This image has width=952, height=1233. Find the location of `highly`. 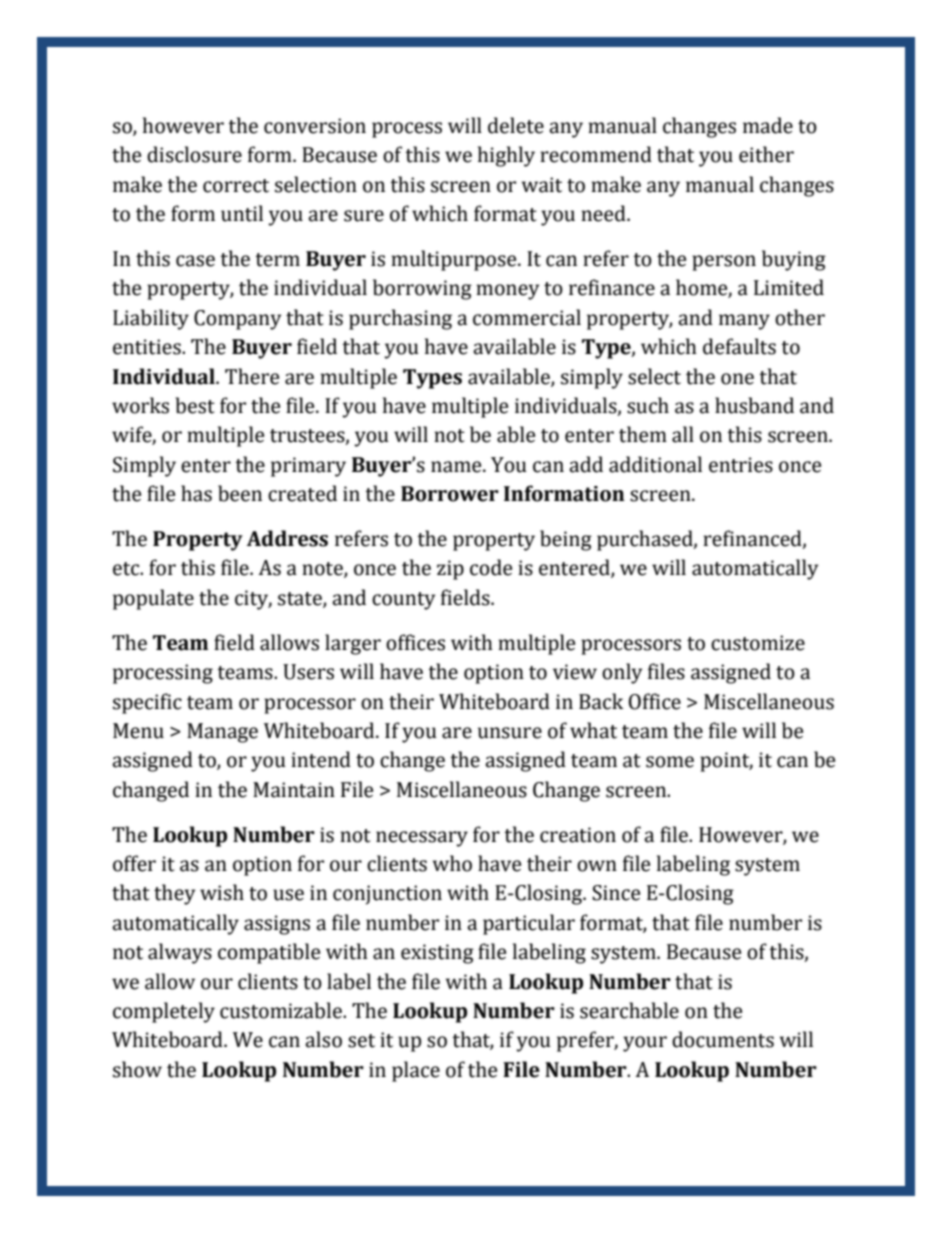

highly is located at coordinates (506, 156).
